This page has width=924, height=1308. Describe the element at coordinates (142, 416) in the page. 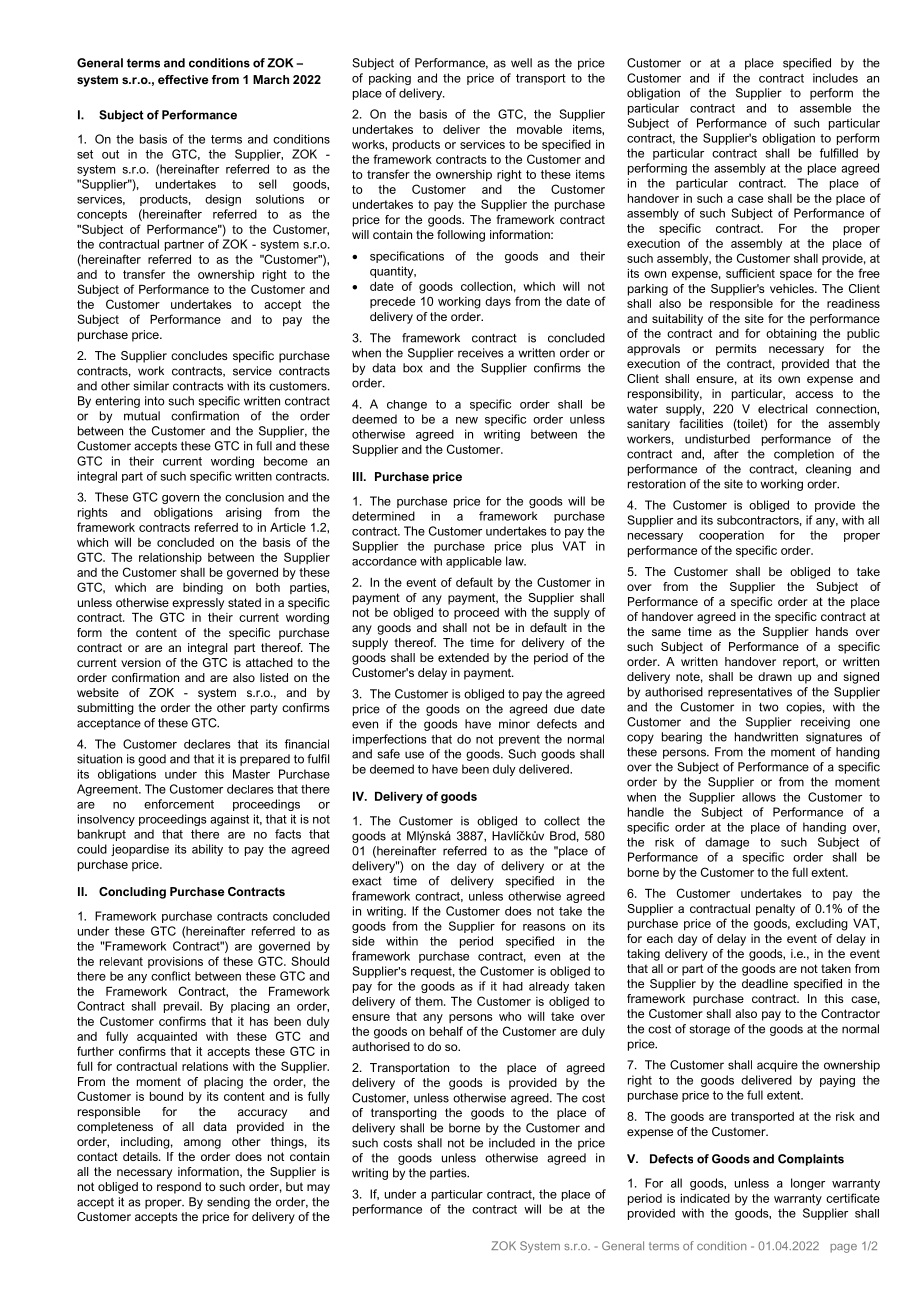

I see `mutual` at that location.
